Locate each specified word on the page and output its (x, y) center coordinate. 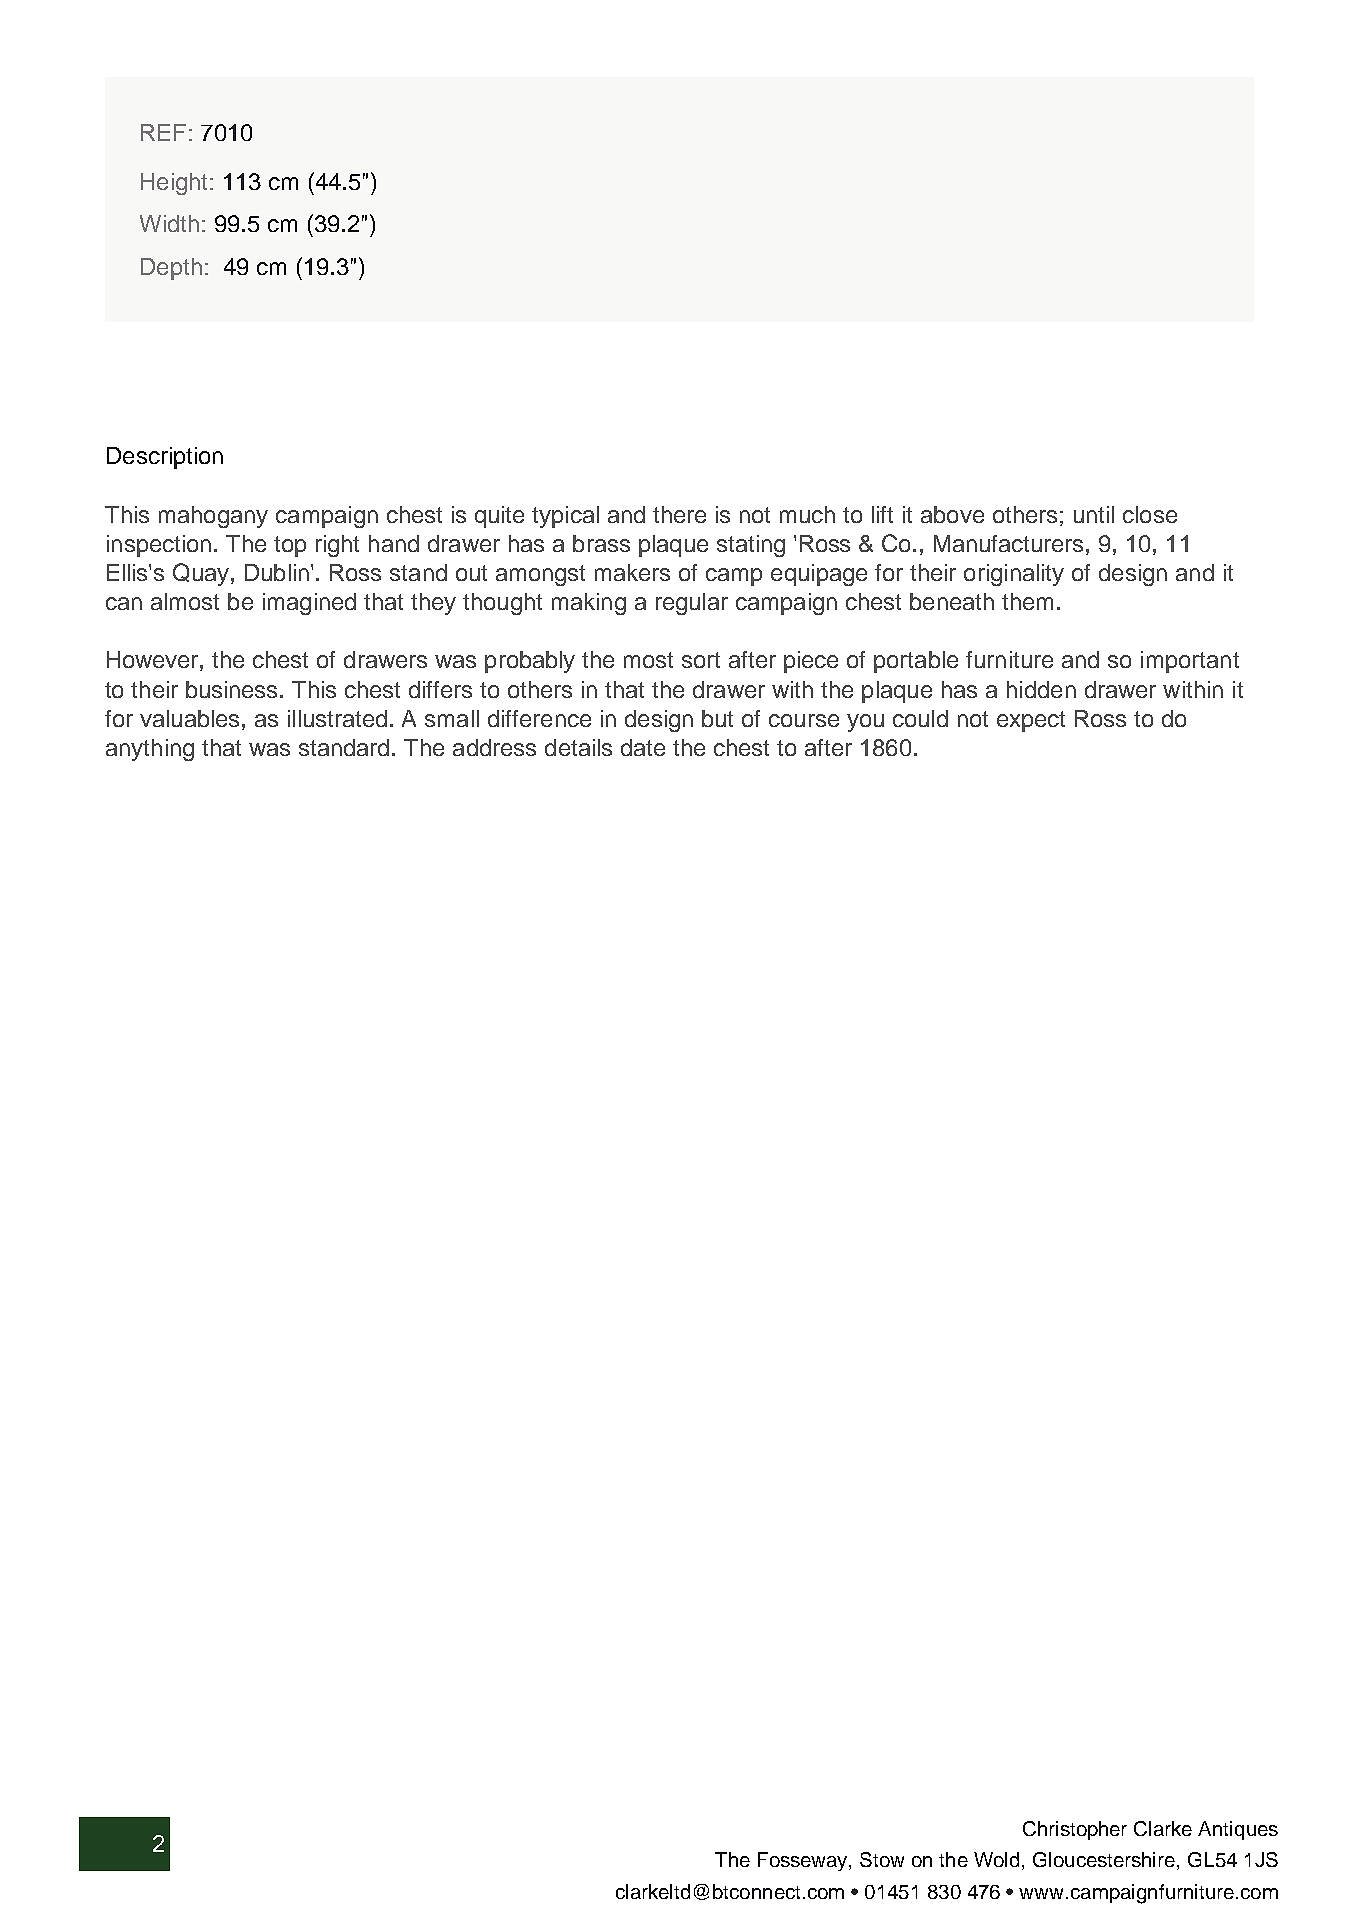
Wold (996, 1859)
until (1094, 514)
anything (150, 750)
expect (1031, 721)
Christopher (1075, 1830)
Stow (882, 1859)
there (679, 514)
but (717, 718)
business (233, 689)
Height (174, 184)
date (643, 747)
